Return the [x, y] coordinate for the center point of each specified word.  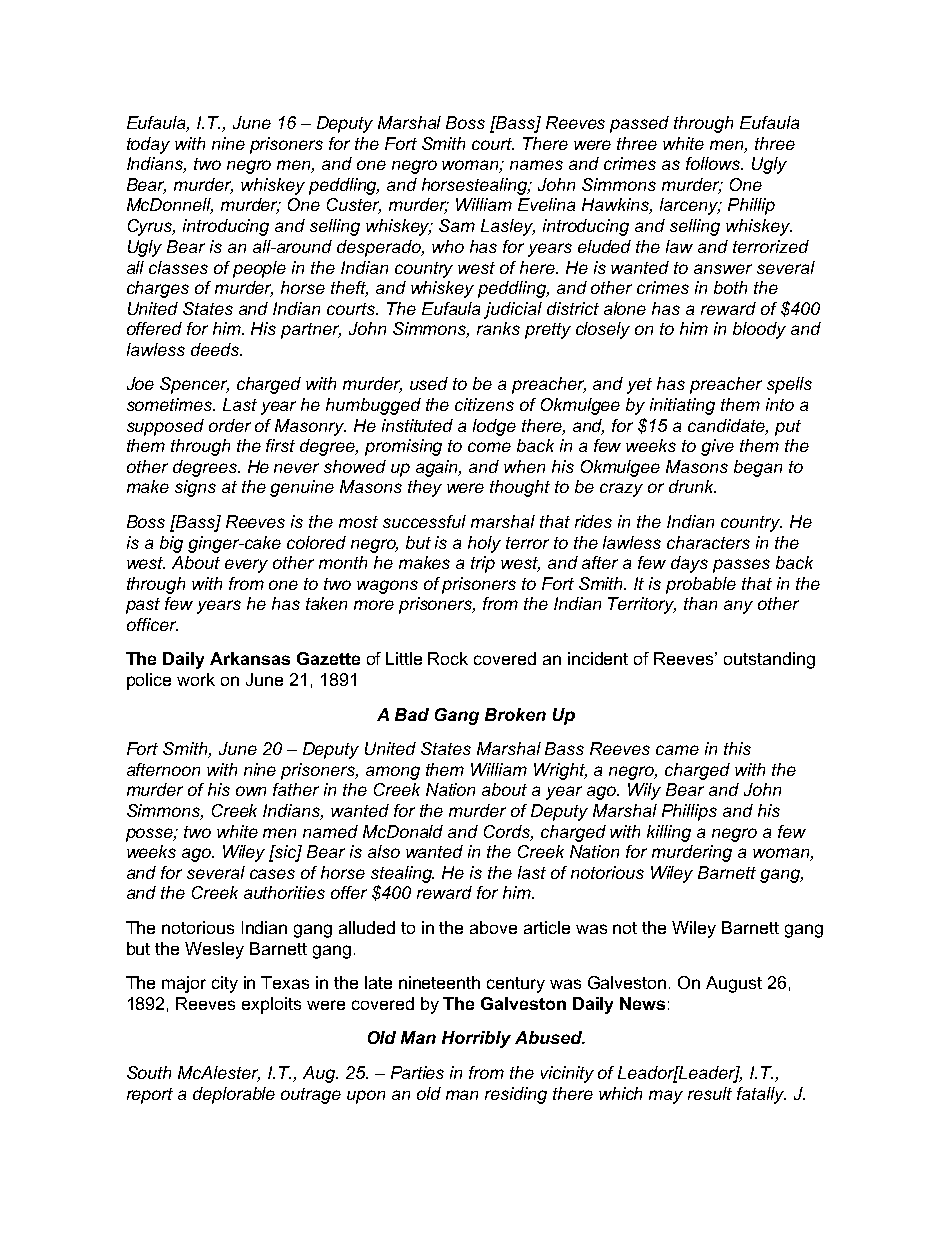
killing [669, 833]
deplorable [234, 1095]
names [536, 165]
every [246, 566]
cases [272, 874]
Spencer [194, 385]
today [148, 145]
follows [714, 163]
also [384, 851]
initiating [682, 406]
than [700, 603]
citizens [484, 404]
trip [483, 564]
